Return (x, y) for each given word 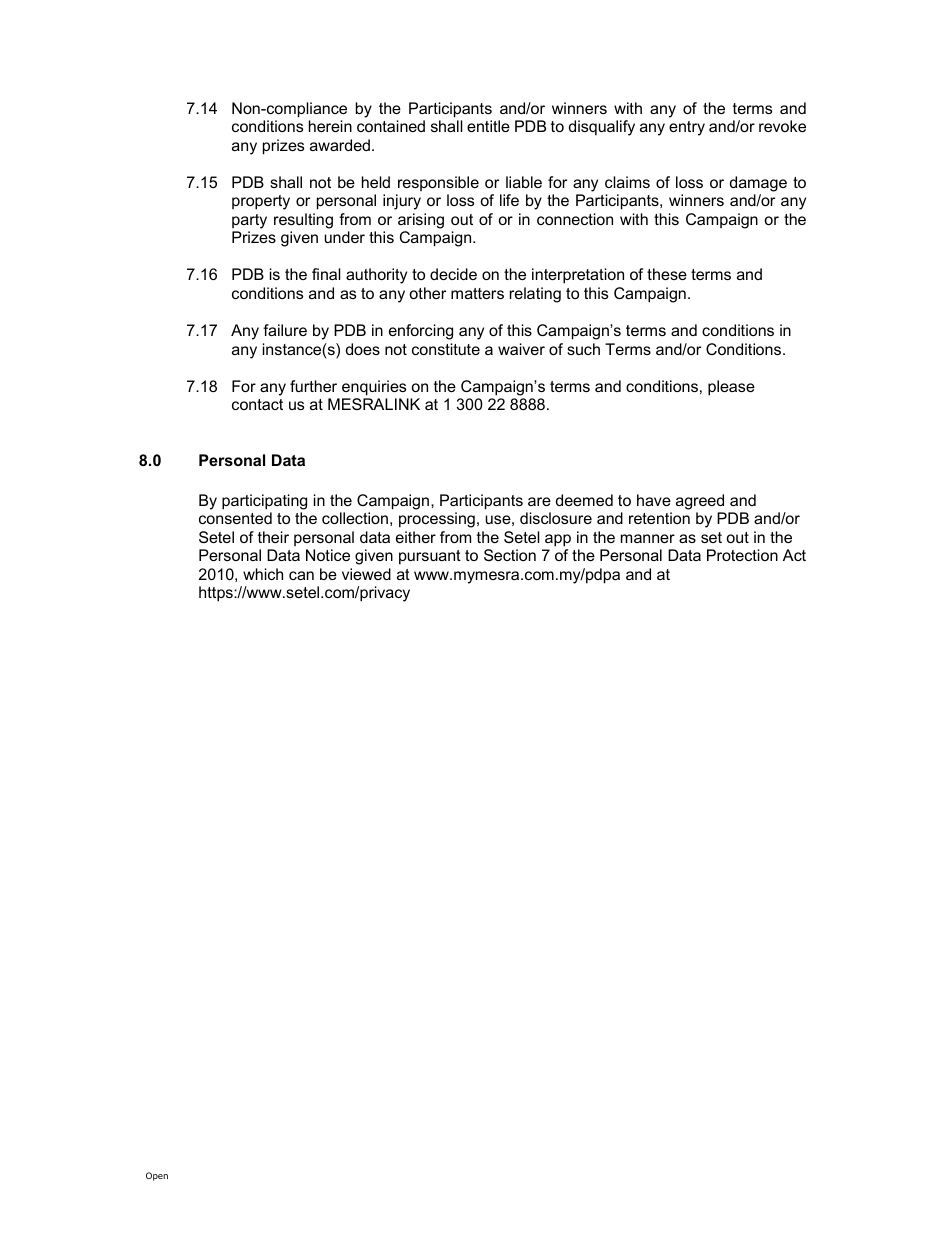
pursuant (430, 557)
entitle (488, 126)
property (261, 202)
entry (687, 128)
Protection (742, 555)
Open (157, 1176)
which (263, 574)
